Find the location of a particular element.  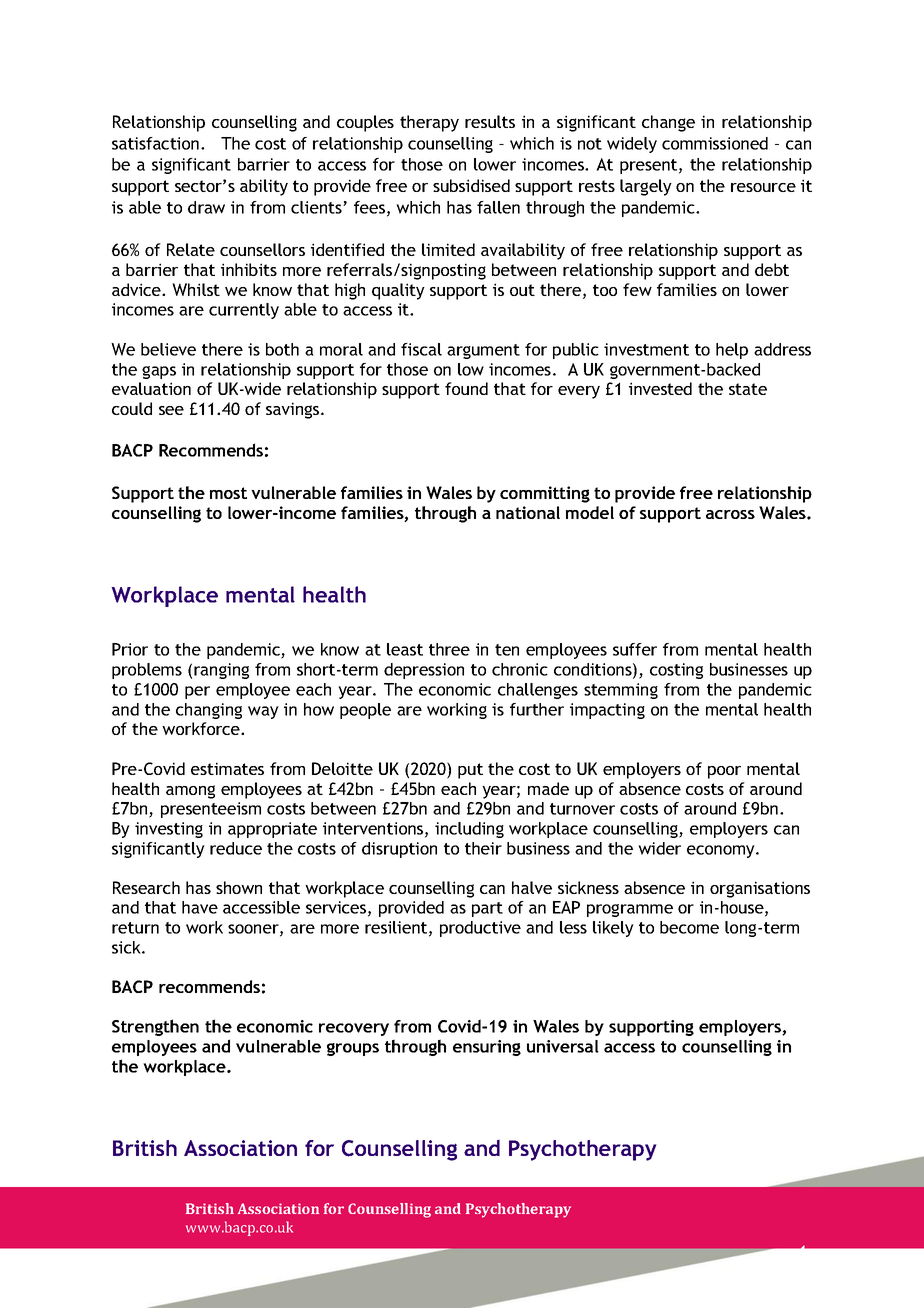

see is located at coordinates (171, 410).
